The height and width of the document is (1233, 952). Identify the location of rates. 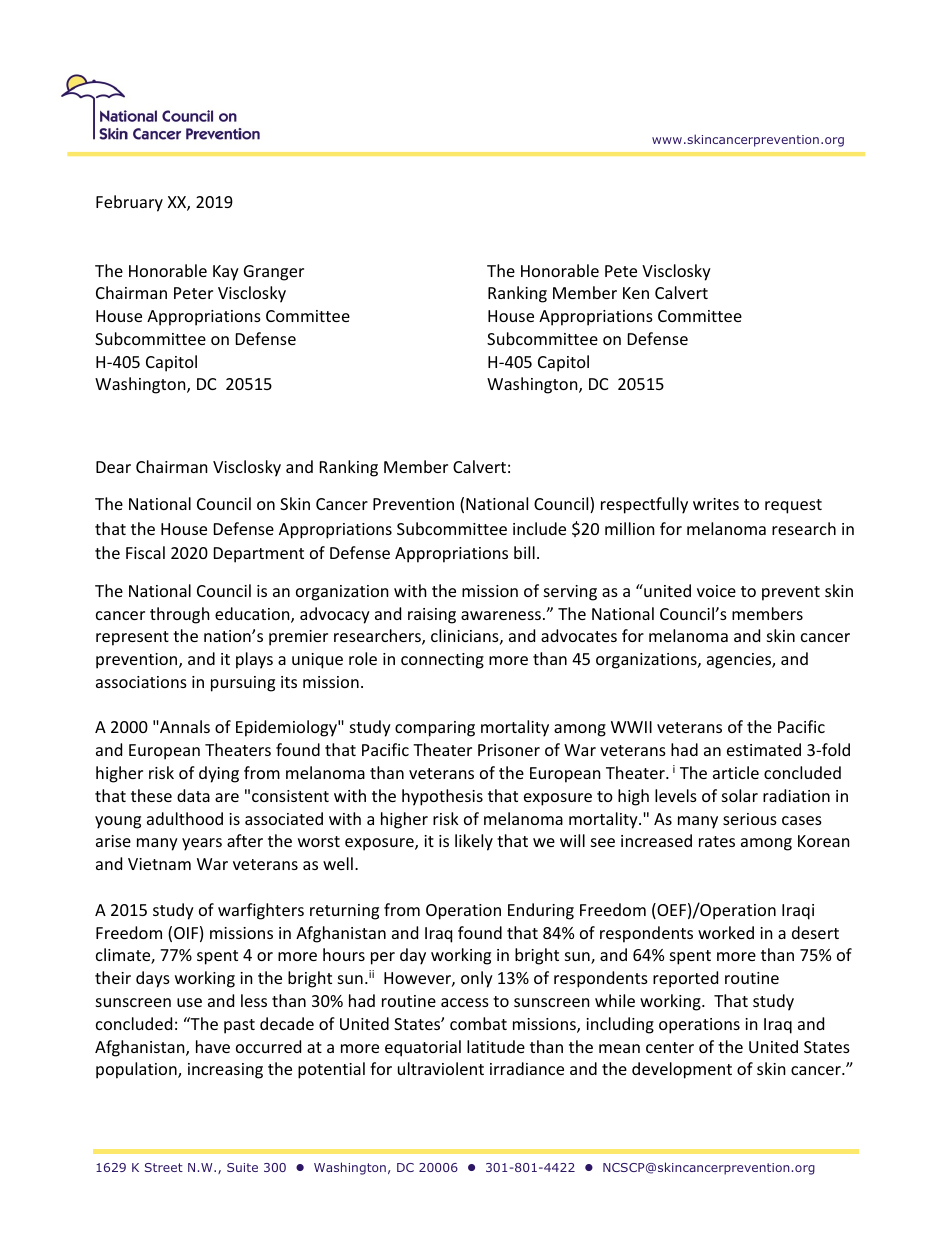
(717, 841).
